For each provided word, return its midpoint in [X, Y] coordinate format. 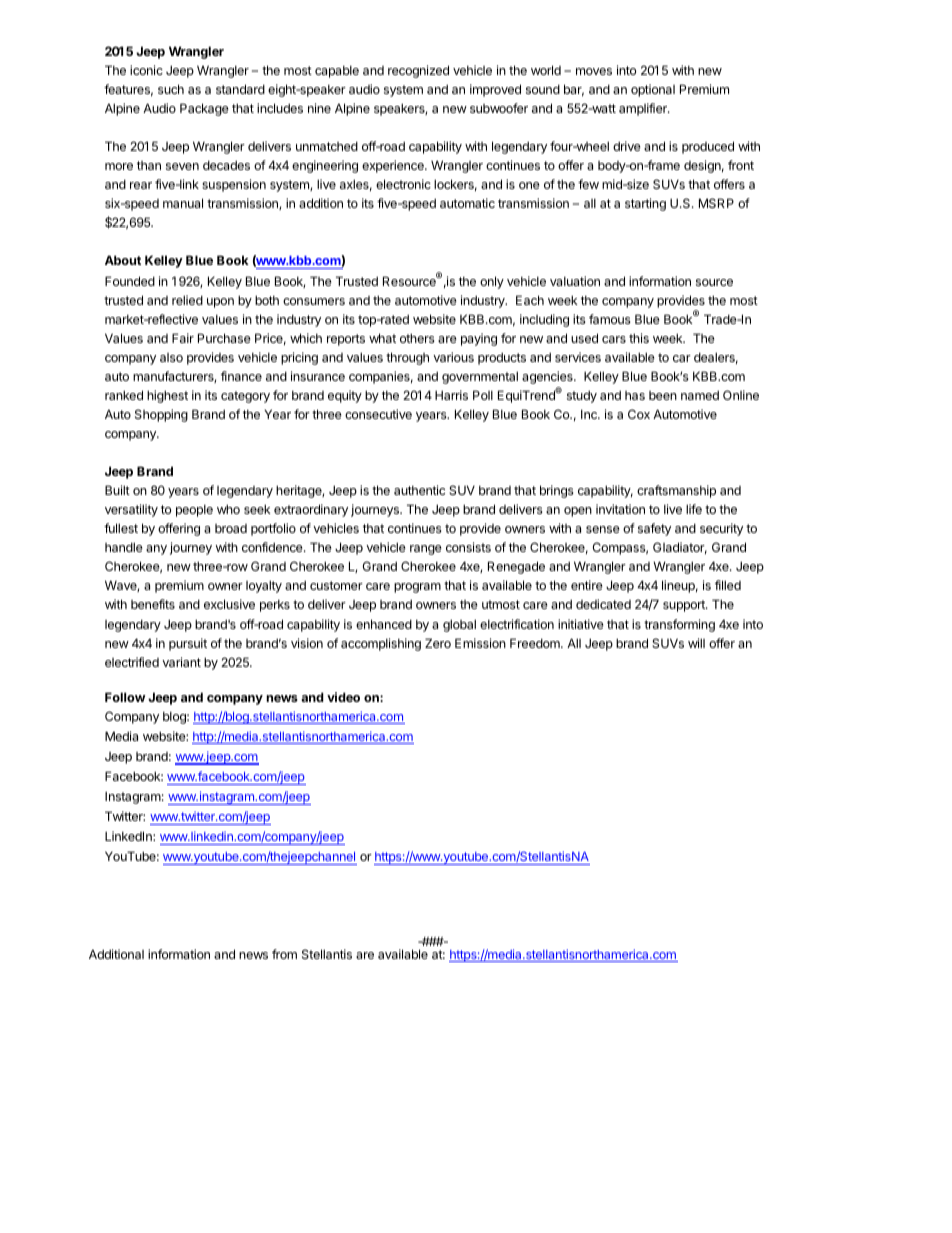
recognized [418, 71]
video [343, 697]
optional [653, 90]
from [284, 954]
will [696, 643]
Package [204, 109]
